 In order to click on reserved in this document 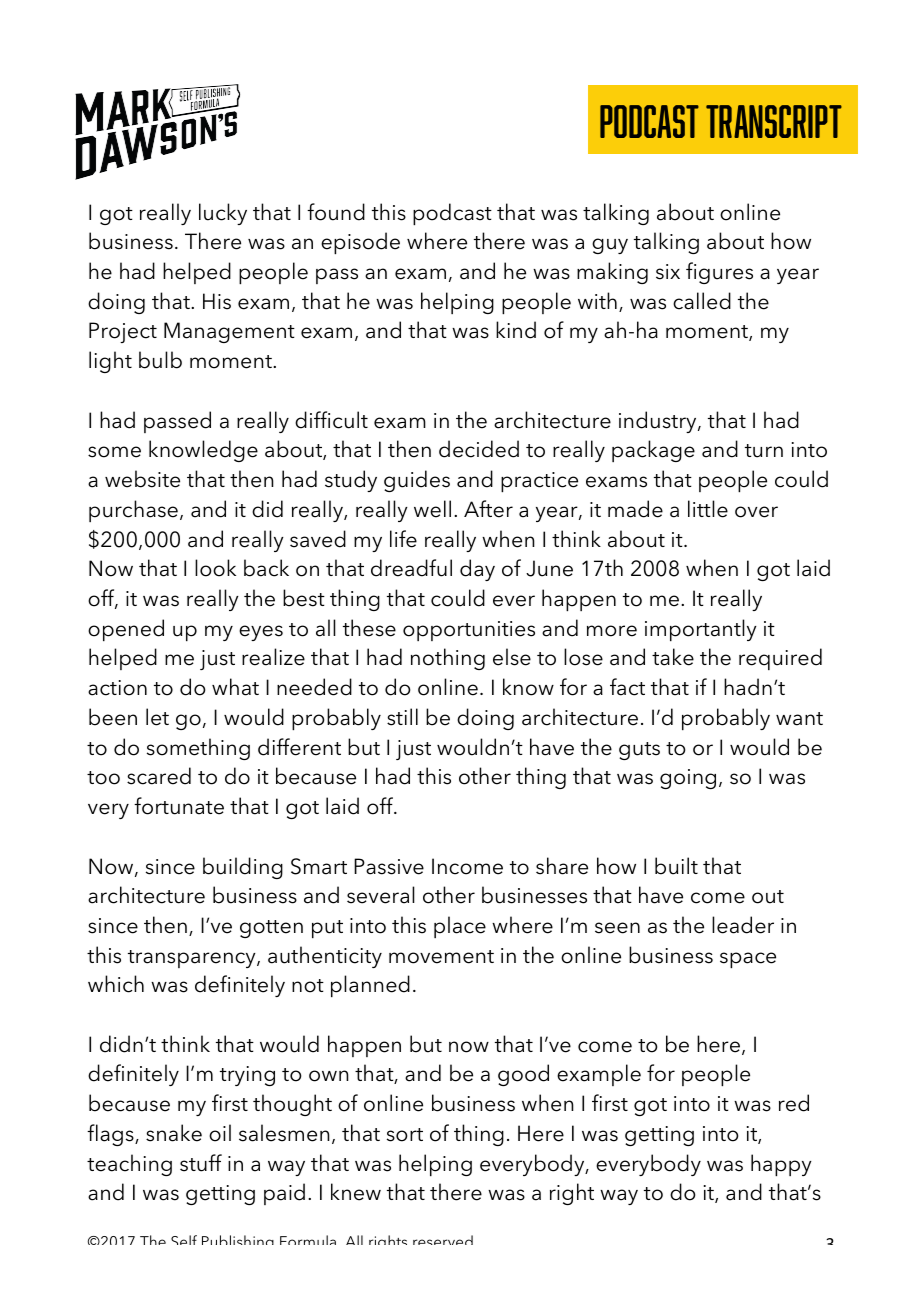, I will do `click(443, 1240)`.
